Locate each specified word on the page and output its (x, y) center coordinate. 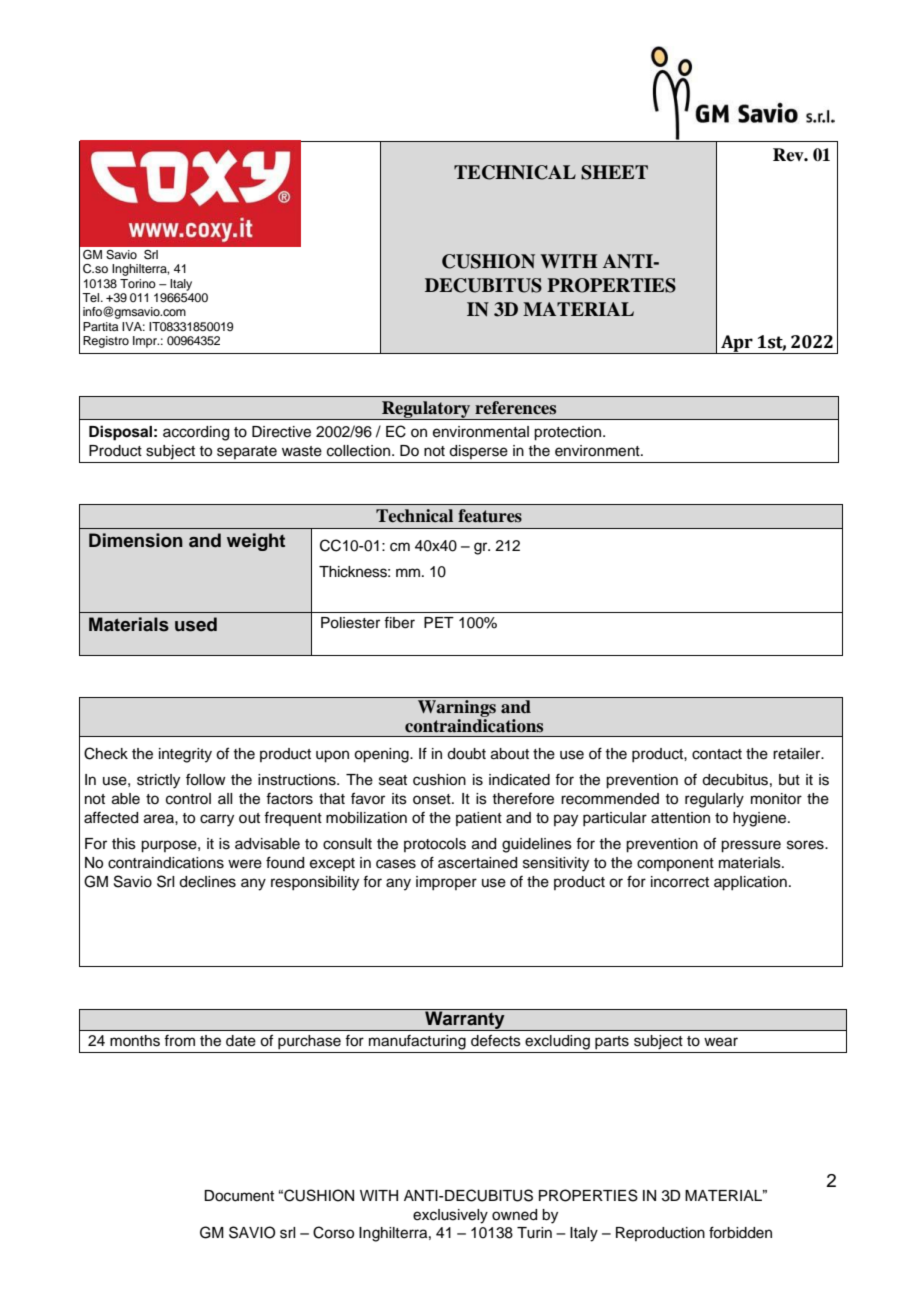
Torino (138, 283)
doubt (466, 754)
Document (239, 1196)
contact (717, 754)
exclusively (450, 1216)
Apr (737, 344)
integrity (185, 755)
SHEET (614, 172)
